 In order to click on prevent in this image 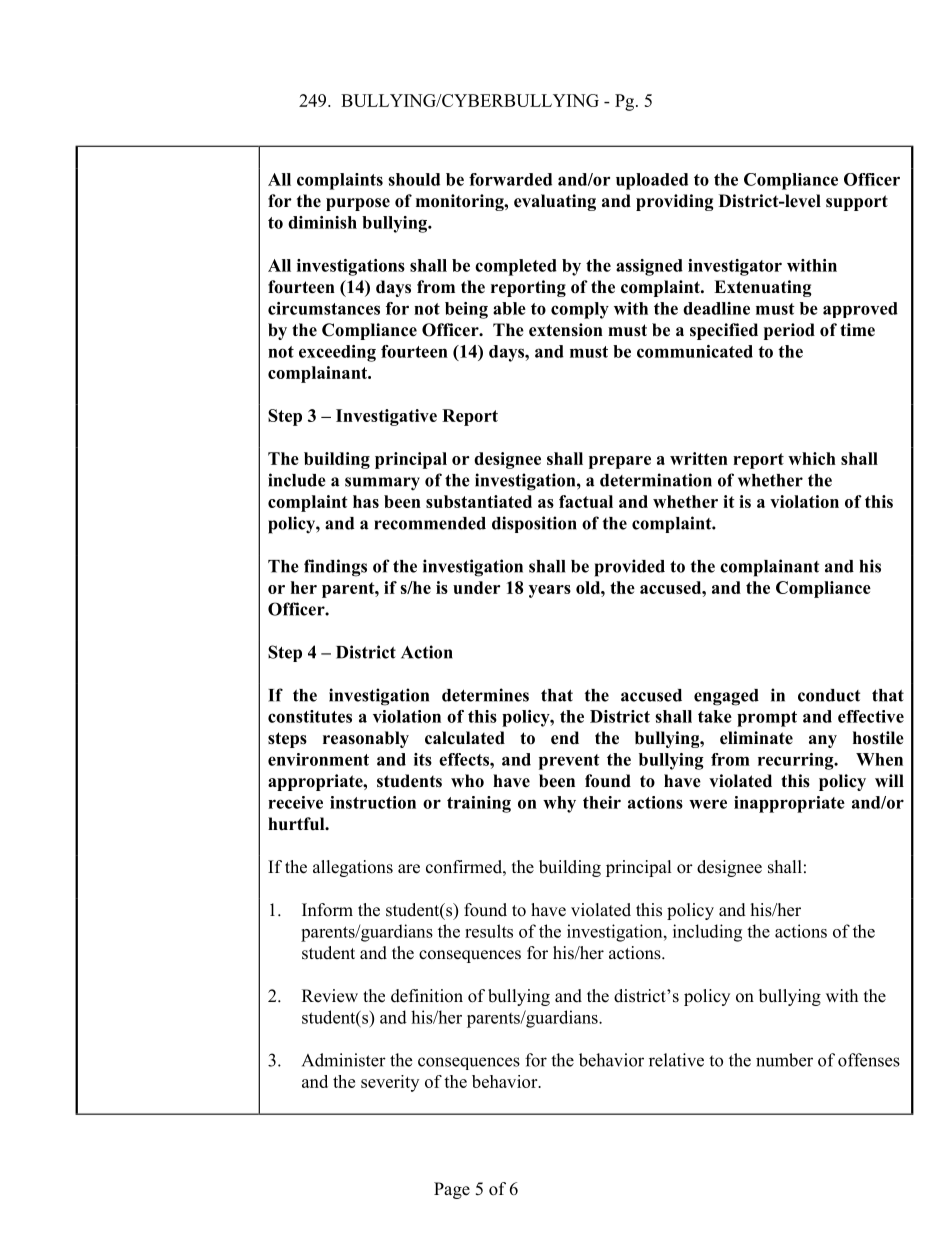, I will do `click(569, 762)`.
